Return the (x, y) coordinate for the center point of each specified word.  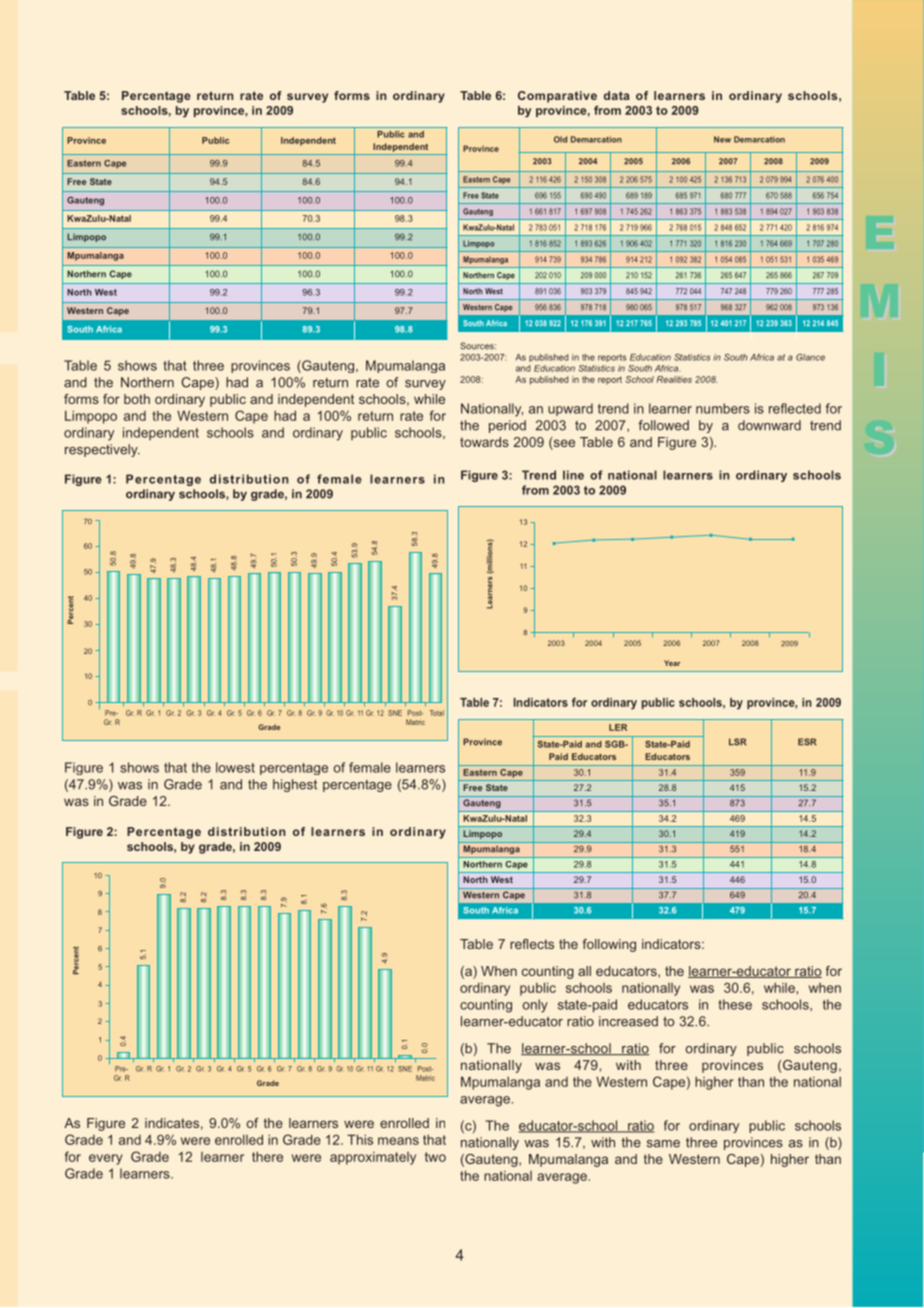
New (722, 139)
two (435, 1157)
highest (295, 785)
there (267, 1157)
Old (560, 139)
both (137, 399)
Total (437, 713)
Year (672, 663)
